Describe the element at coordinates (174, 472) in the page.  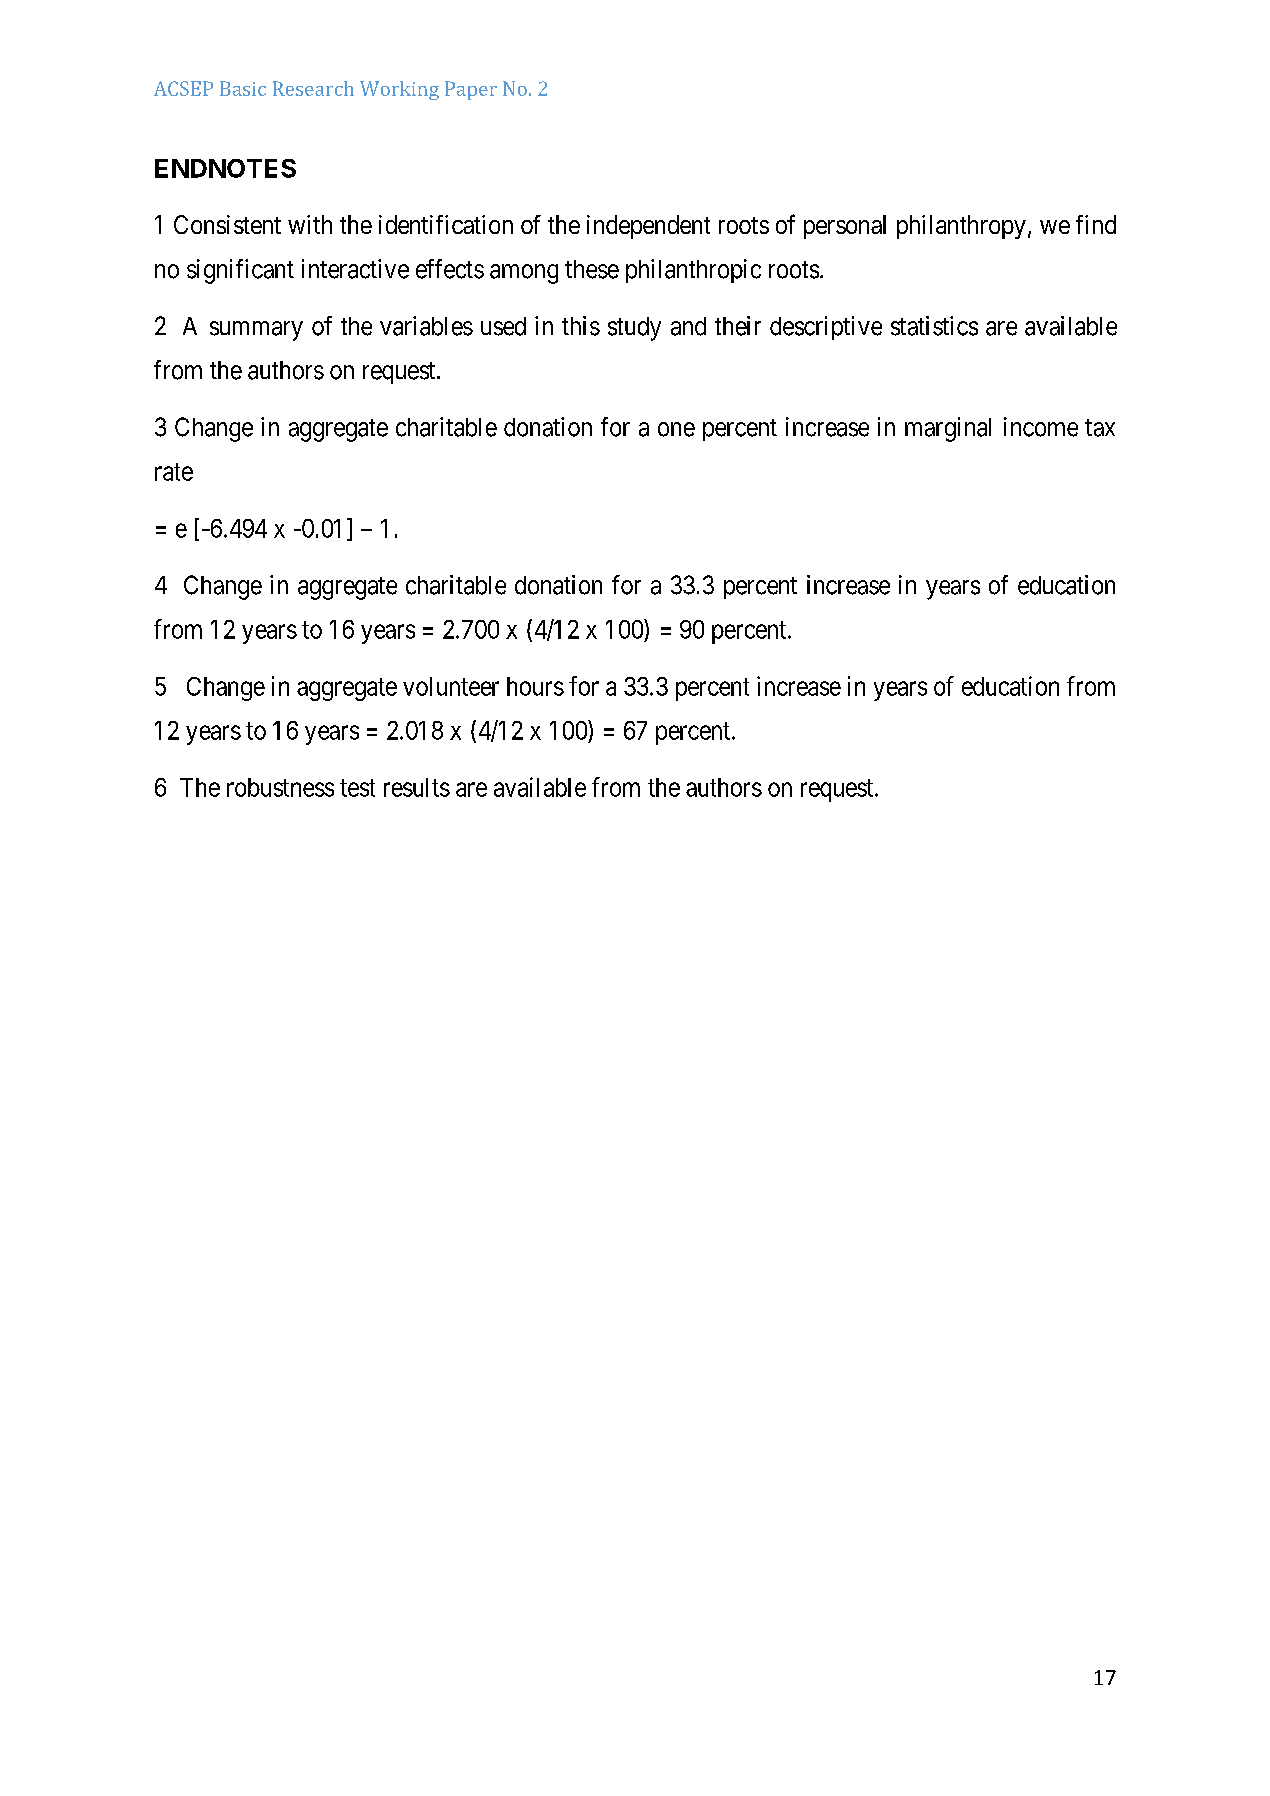
I see `rate` at that location.
